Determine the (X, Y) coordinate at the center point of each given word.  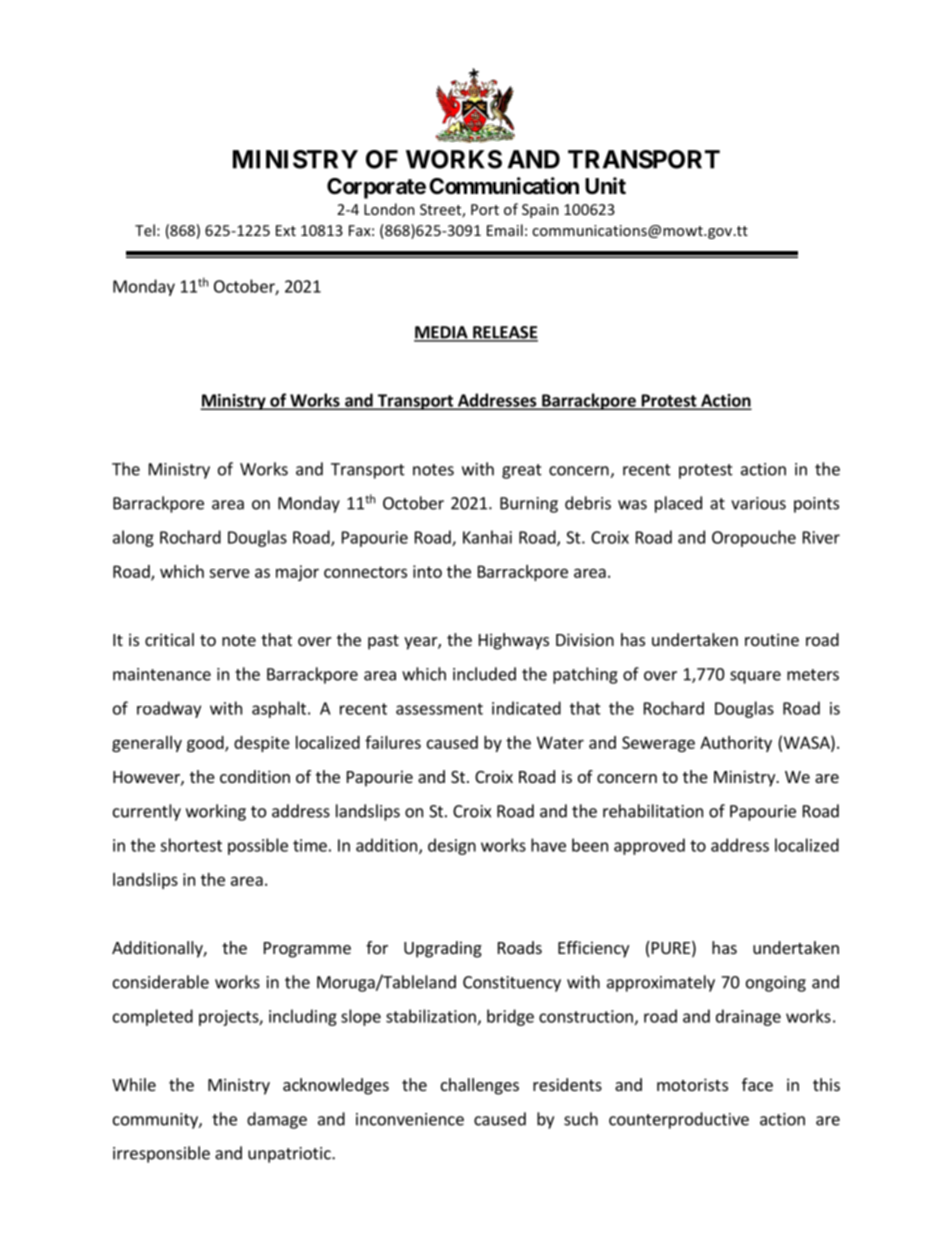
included (484, 674)
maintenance (162, 674)
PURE (669, 949)
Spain (540, 211)
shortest (191, 845)
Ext (286, 230)
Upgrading (443, 949)
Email (505, 230)
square (755, 677)
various (758, 503)
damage (277, 1120)
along (133, 538)
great (522, 471)
